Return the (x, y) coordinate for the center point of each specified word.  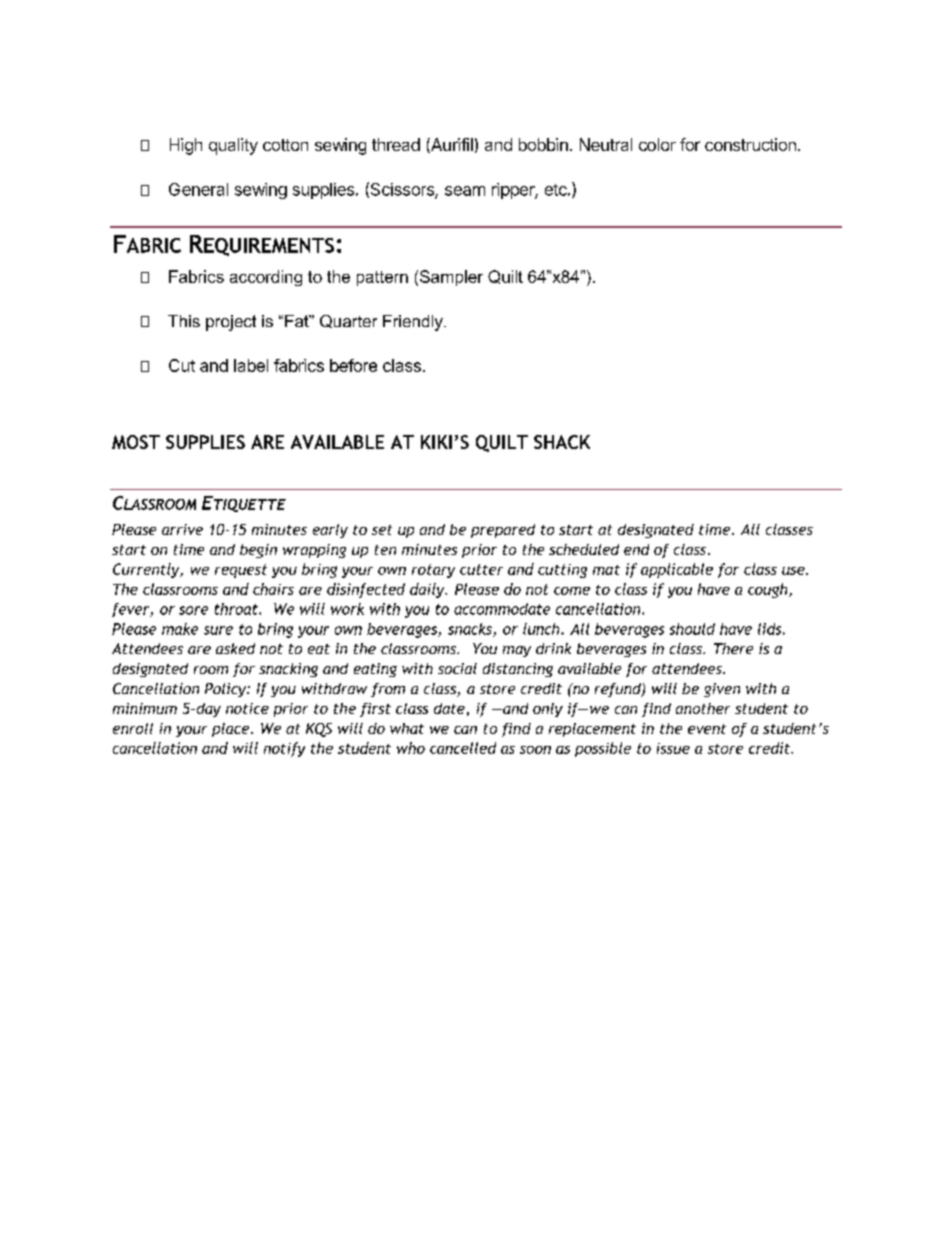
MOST (136, 442)
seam (465, 191)
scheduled (584, 549)
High (186, 146)
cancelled (463, 748)
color (657, 144)
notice (247, 708)
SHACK (562, 442)
